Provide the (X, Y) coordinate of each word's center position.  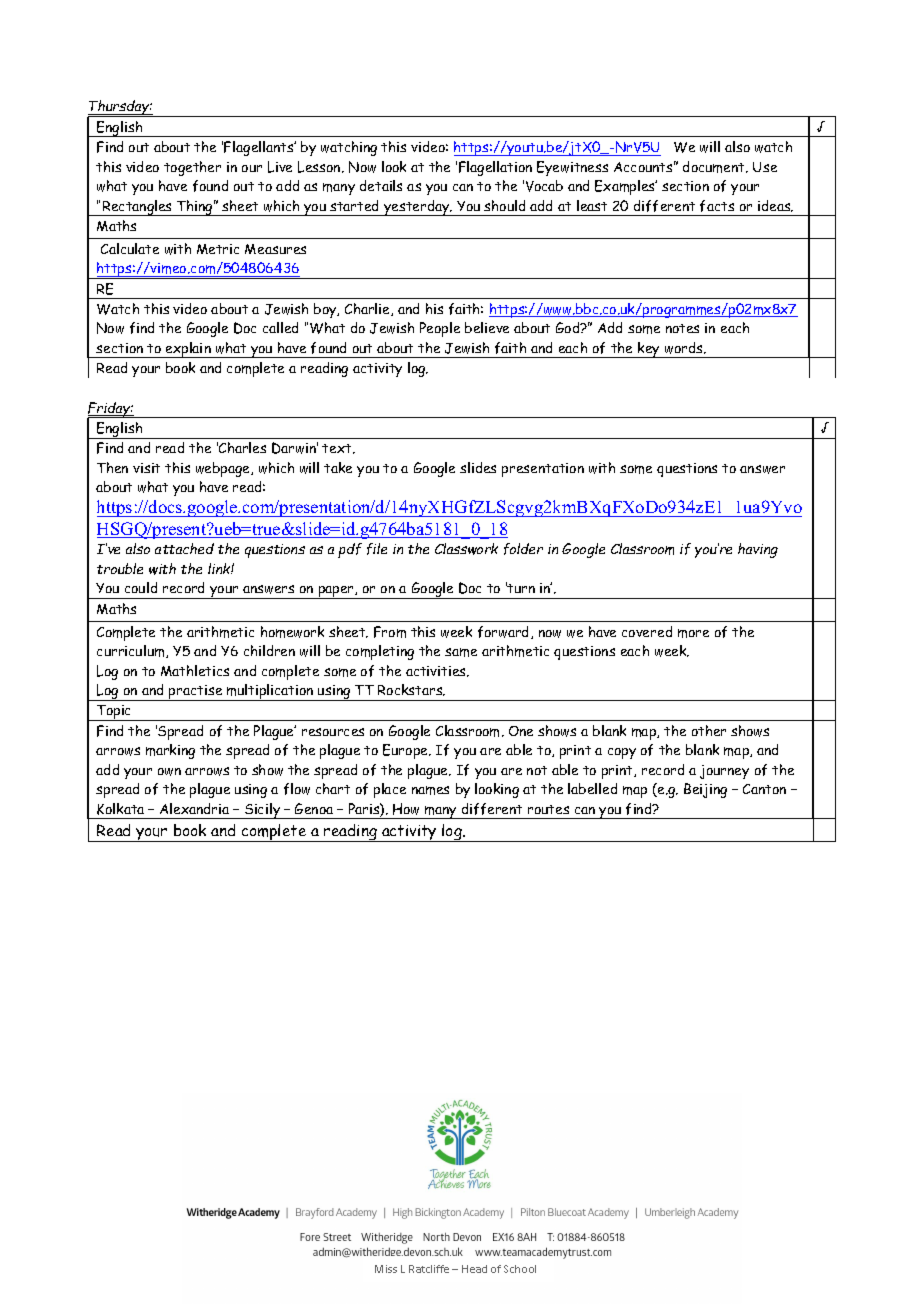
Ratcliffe (429, 1269)
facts (717, 206)
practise (196, 693)
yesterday (417, 208)
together (192, 168)
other (709, 730)
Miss (386, 1269)
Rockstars (411, 690)
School (520, 1269)
